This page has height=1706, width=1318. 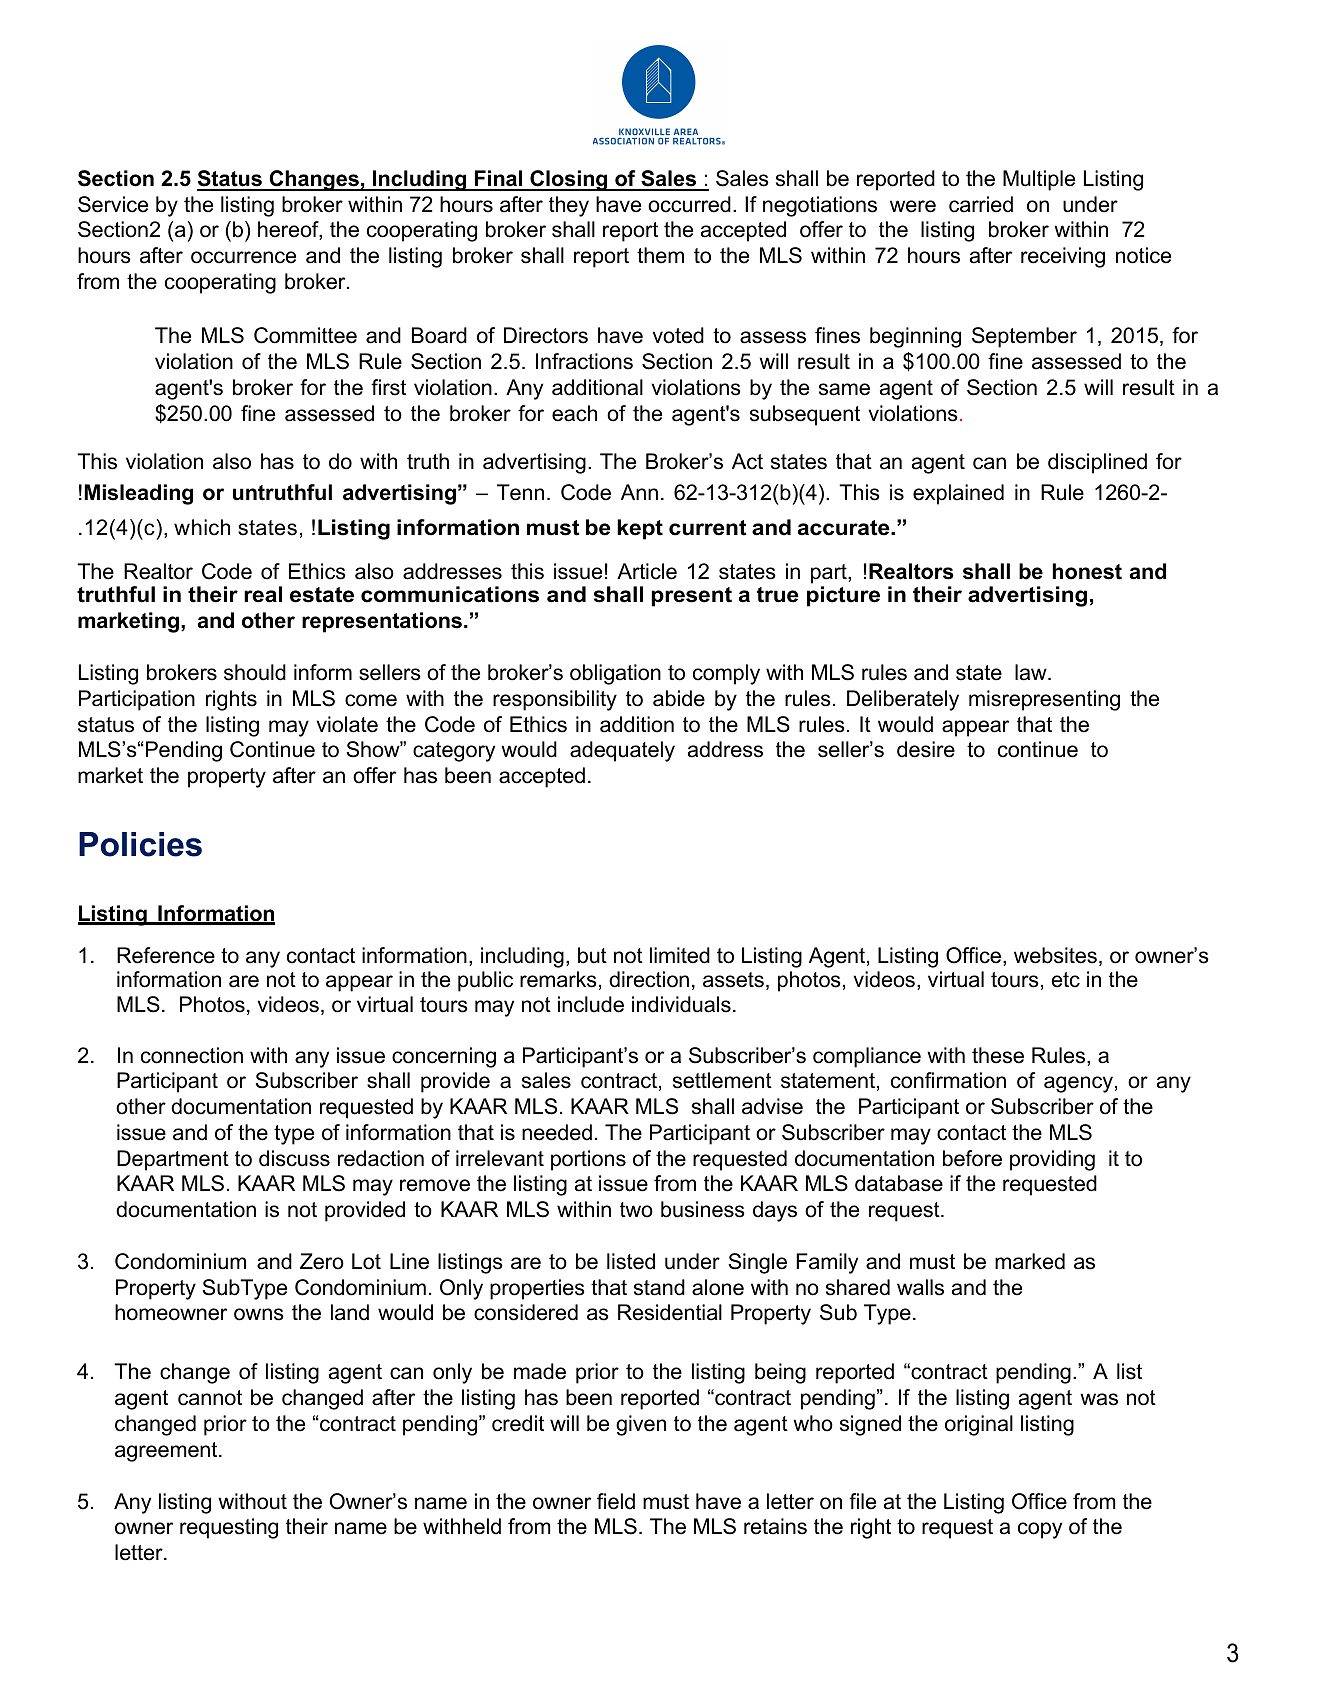 What do you see at coordinates (981, 204) in the page?
I see `carried` at bounding box center [981, 204].
